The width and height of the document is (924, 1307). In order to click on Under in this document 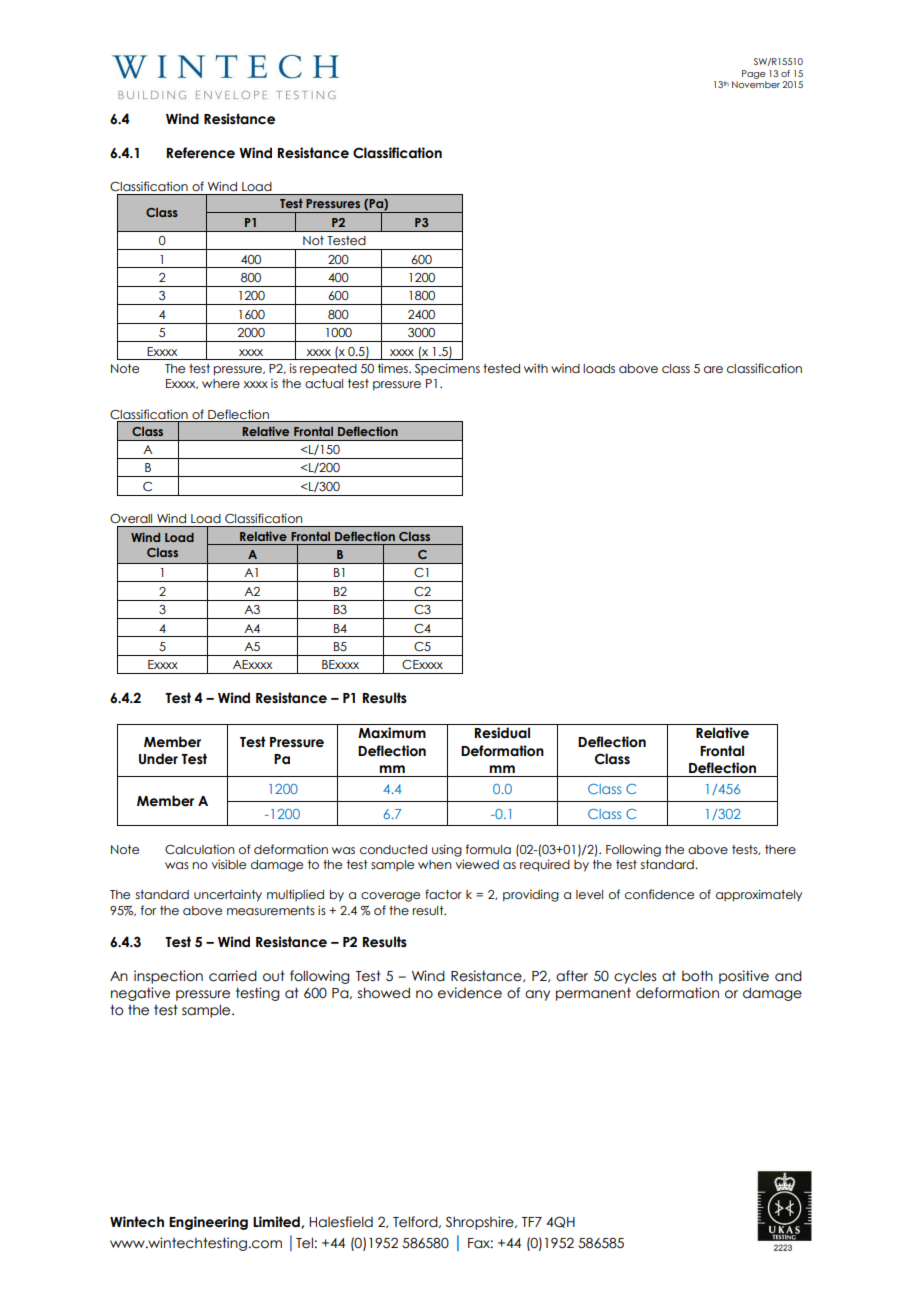, I will do `click(158, 759)`.
